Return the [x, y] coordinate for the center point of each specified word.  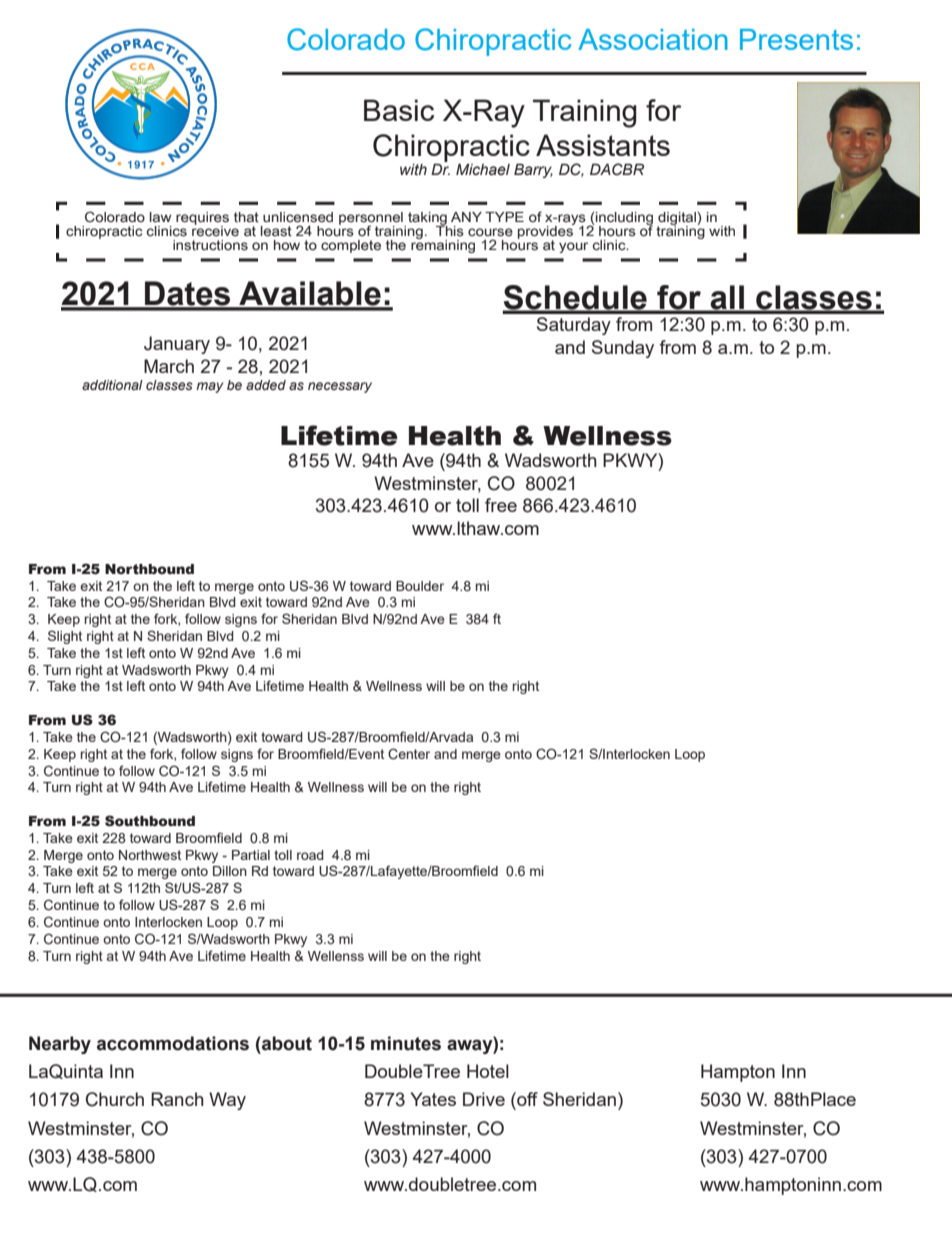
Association [653, 39]
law [160, 217]
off [526, 1099]
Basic [399, 110]
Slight [65, 637]
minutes [406, 1043]
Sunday [623, 349]
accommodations [173, 1043]
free [501, 505]
